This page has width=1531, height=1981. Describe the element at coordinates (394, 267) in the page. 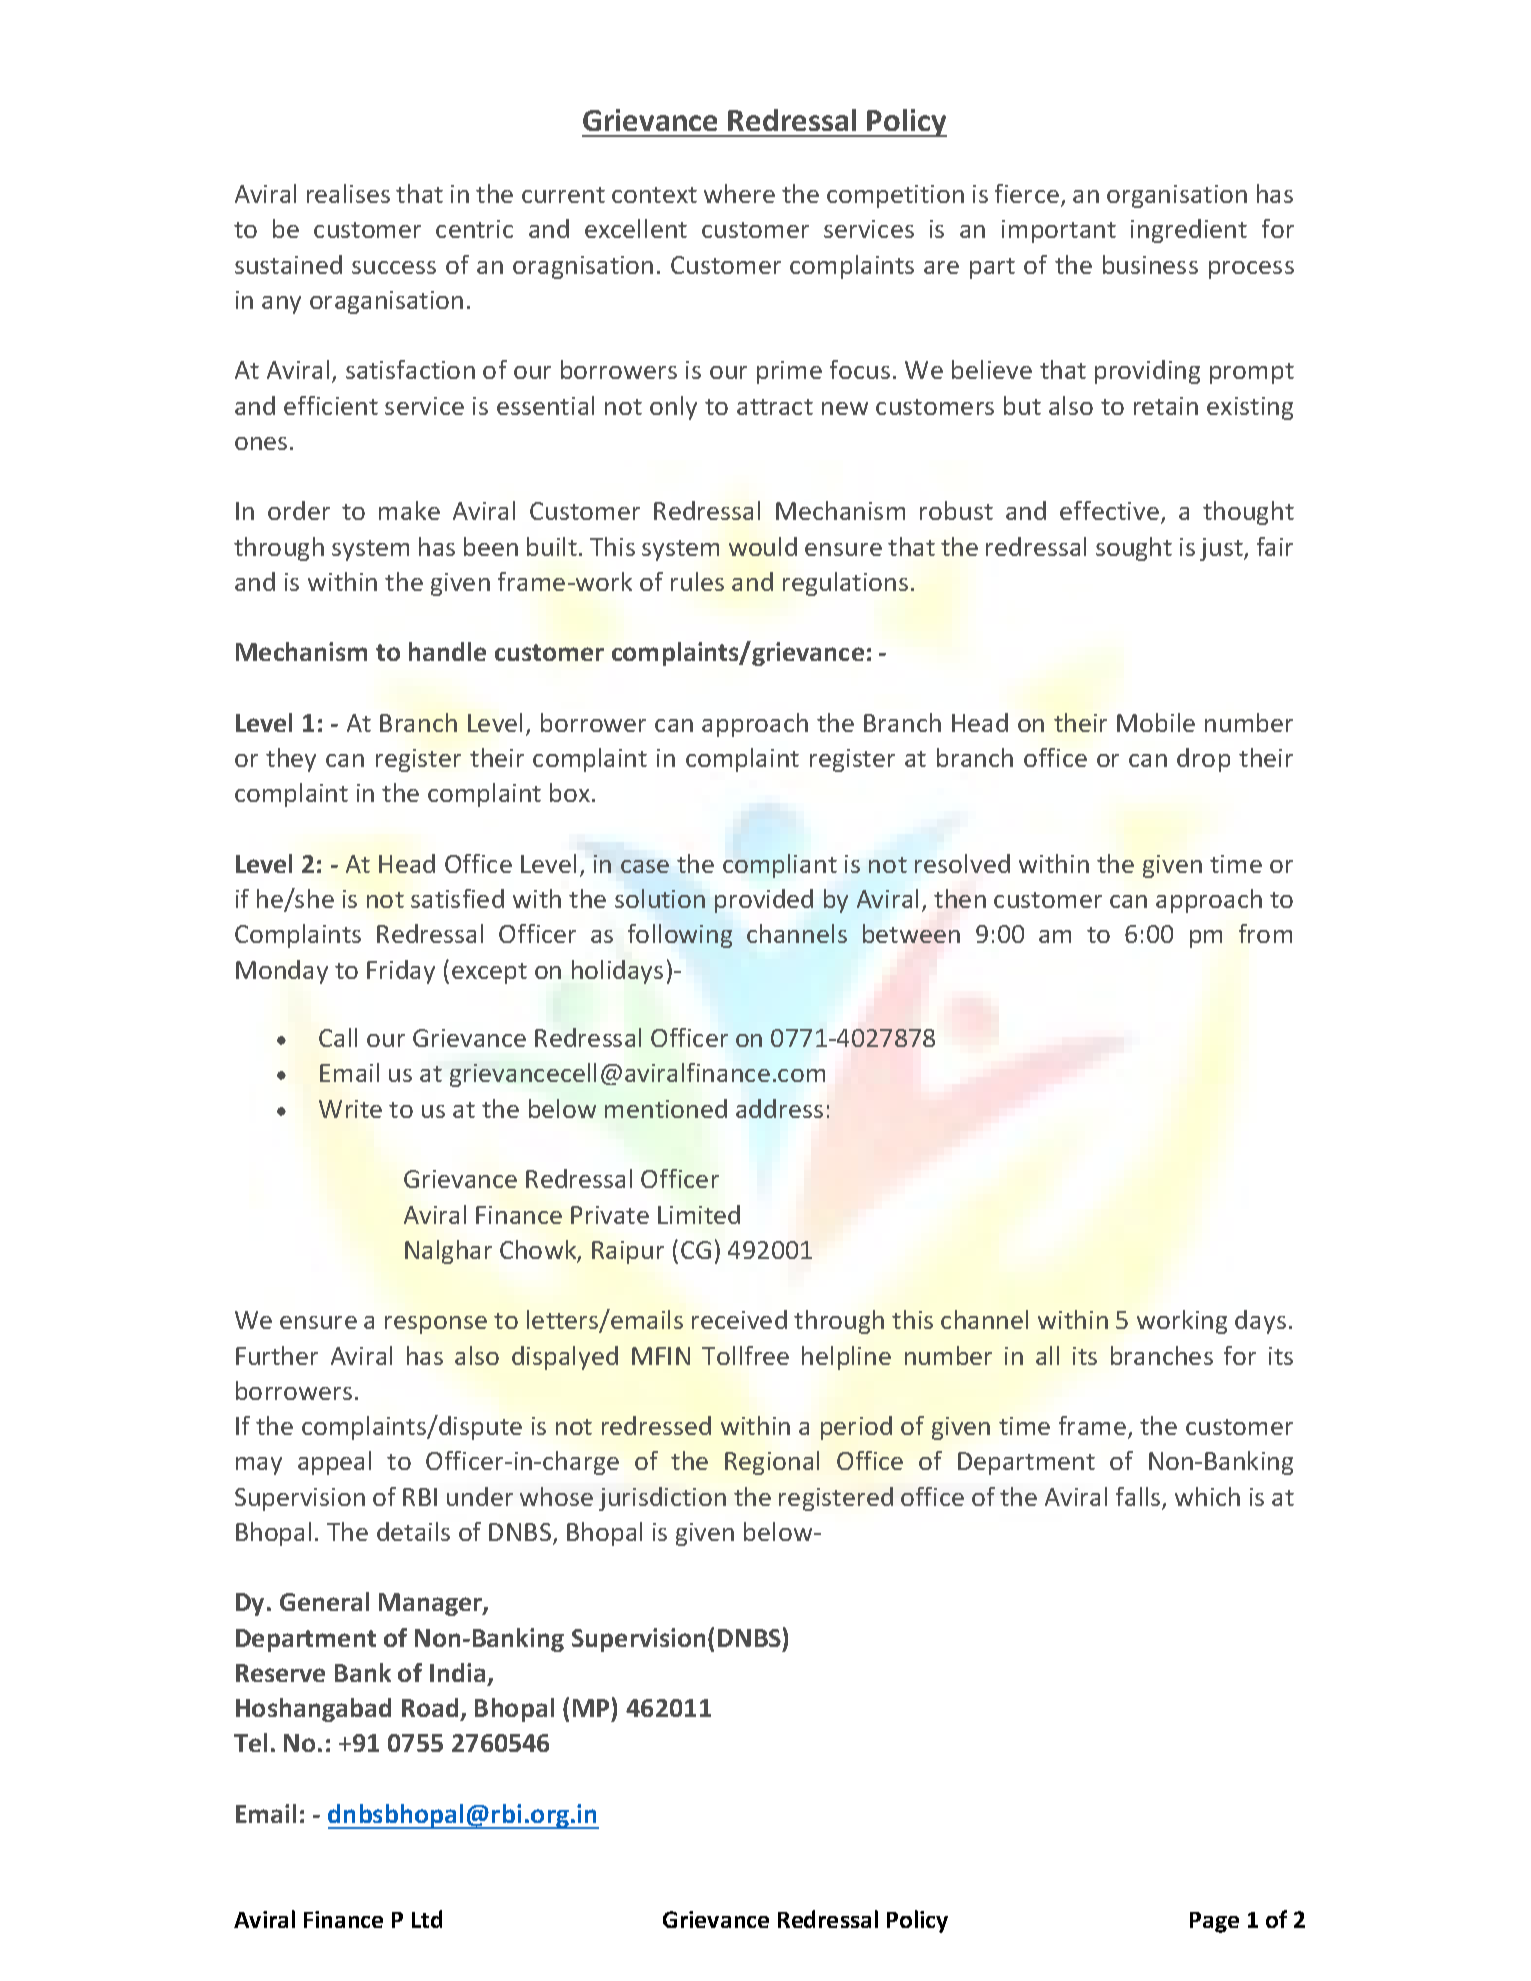

I see `success` at that location.
